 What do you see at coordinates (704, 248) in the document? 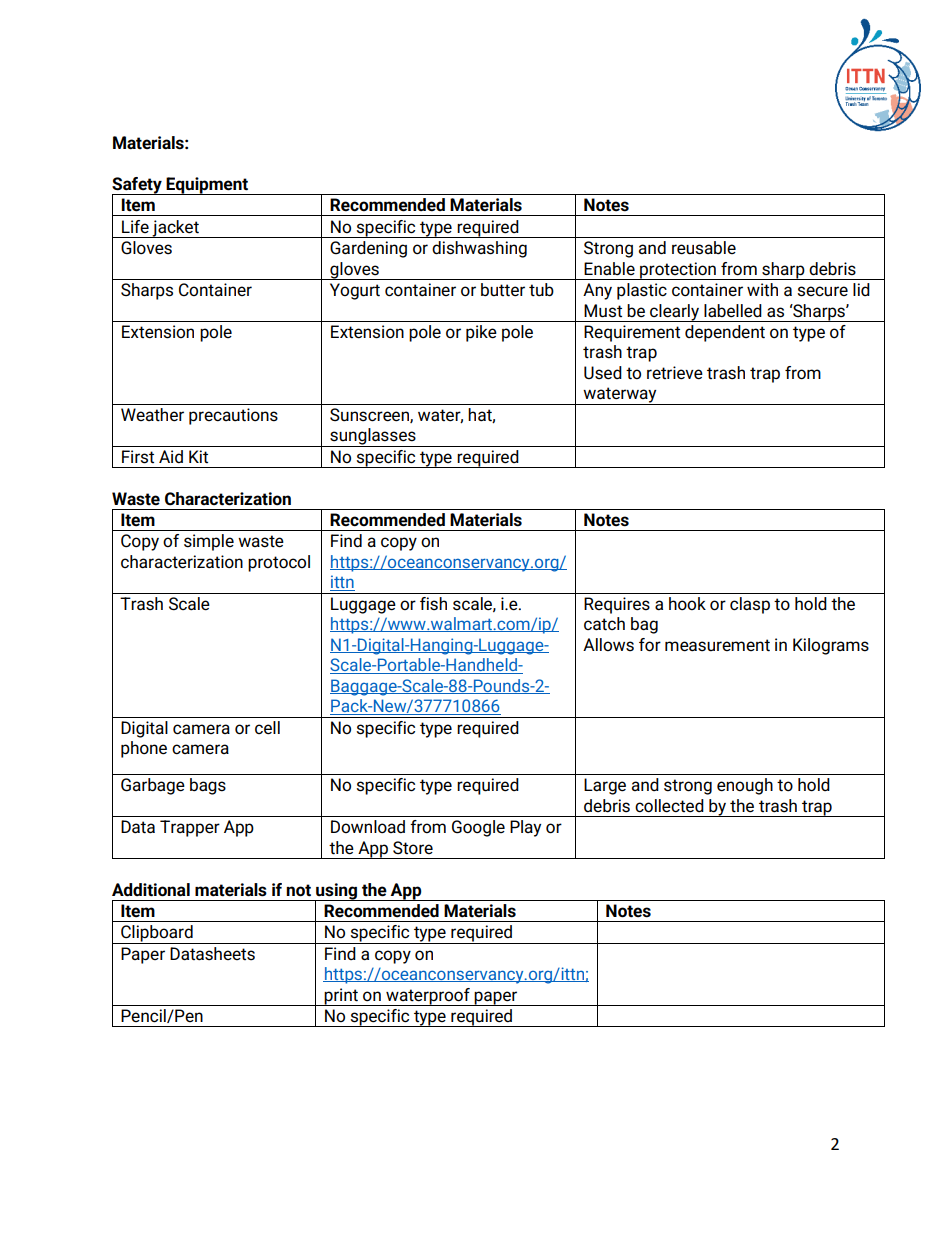
I see `reusable` at bounding box center [704, 248].
